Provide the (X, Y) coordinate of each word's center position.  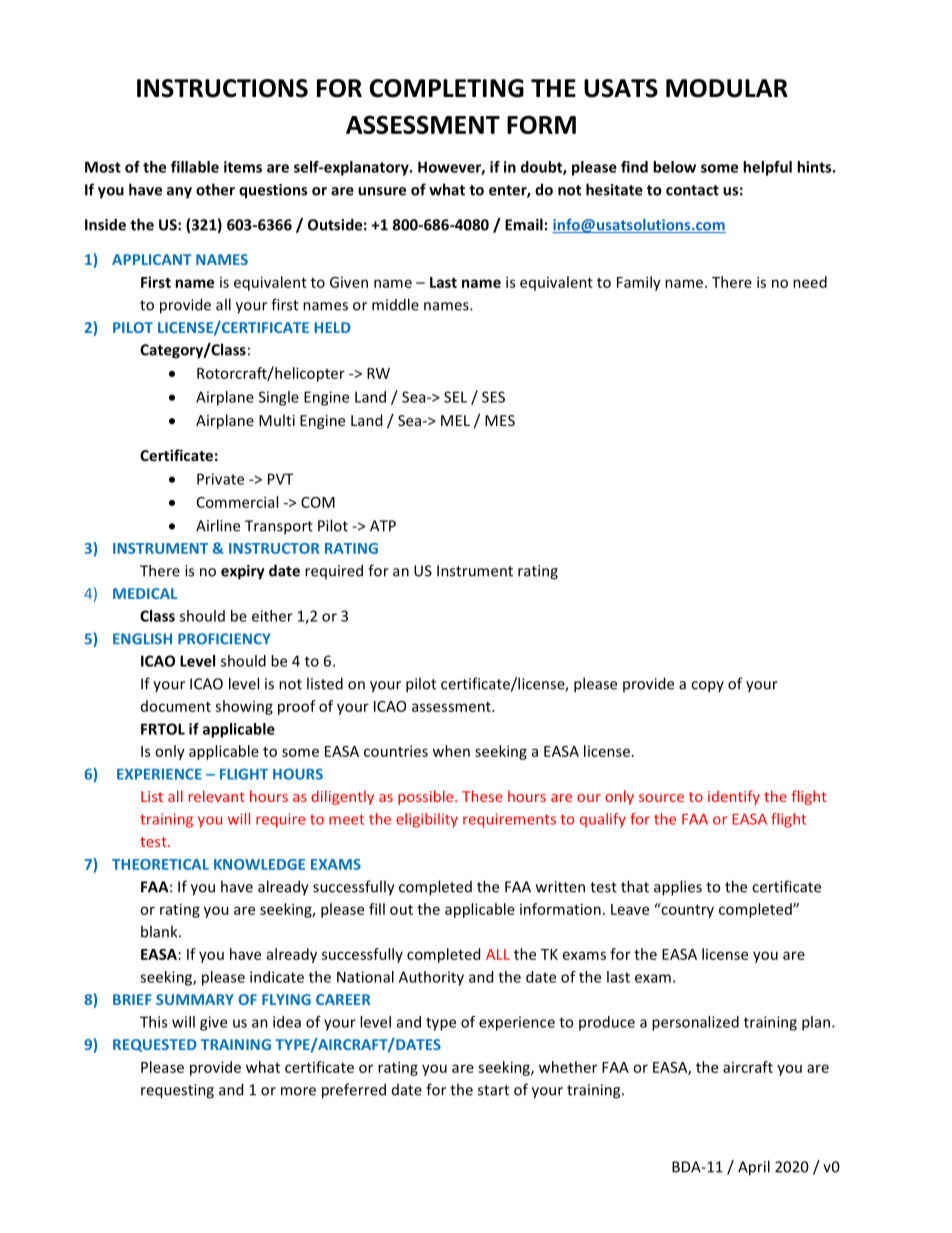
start (493, 1090)
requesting (177, 1091)
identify (734, 797)
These (482, 796)
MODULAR (727, 88)
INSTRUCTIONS (222, 88)
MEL (455, 420)
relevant (217, 796)
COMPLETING (447, 88)
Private (220, 479)
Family (639, 283)
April (754, 1168)
